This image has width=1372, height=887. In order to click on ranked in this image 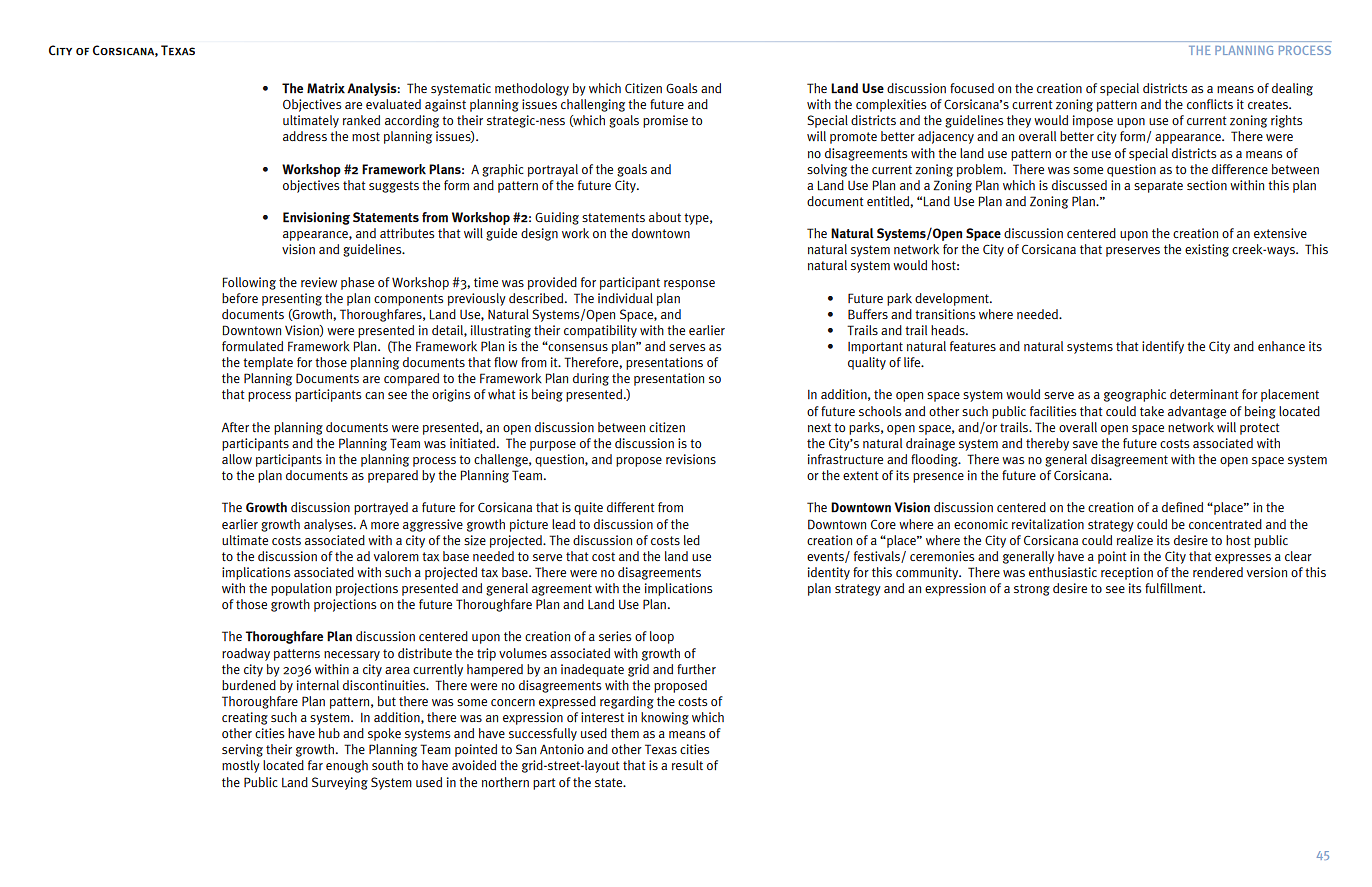, I will do `click(361, 120)`.
